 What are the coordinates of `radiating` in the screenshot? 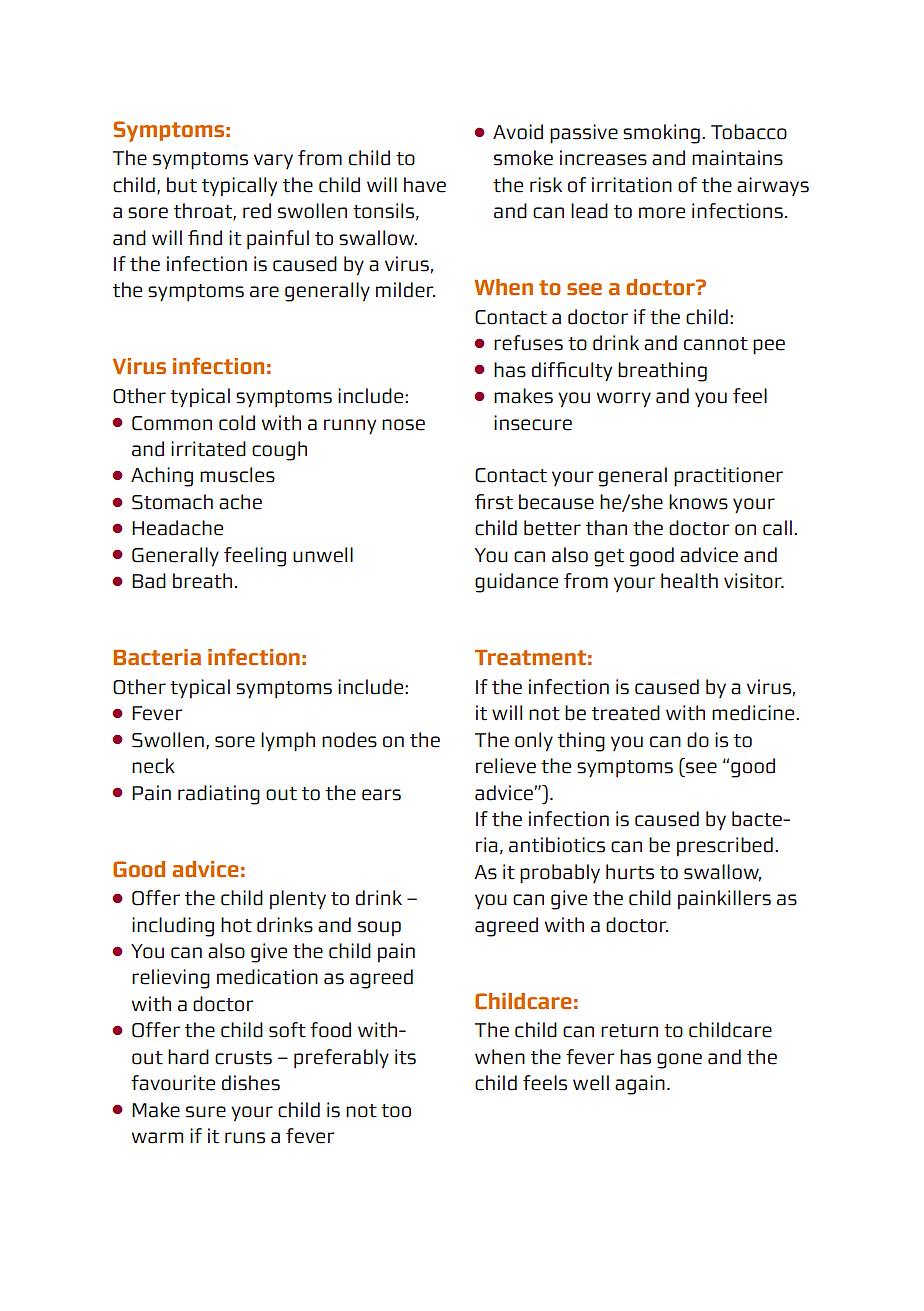 It's located at (219, 795).
